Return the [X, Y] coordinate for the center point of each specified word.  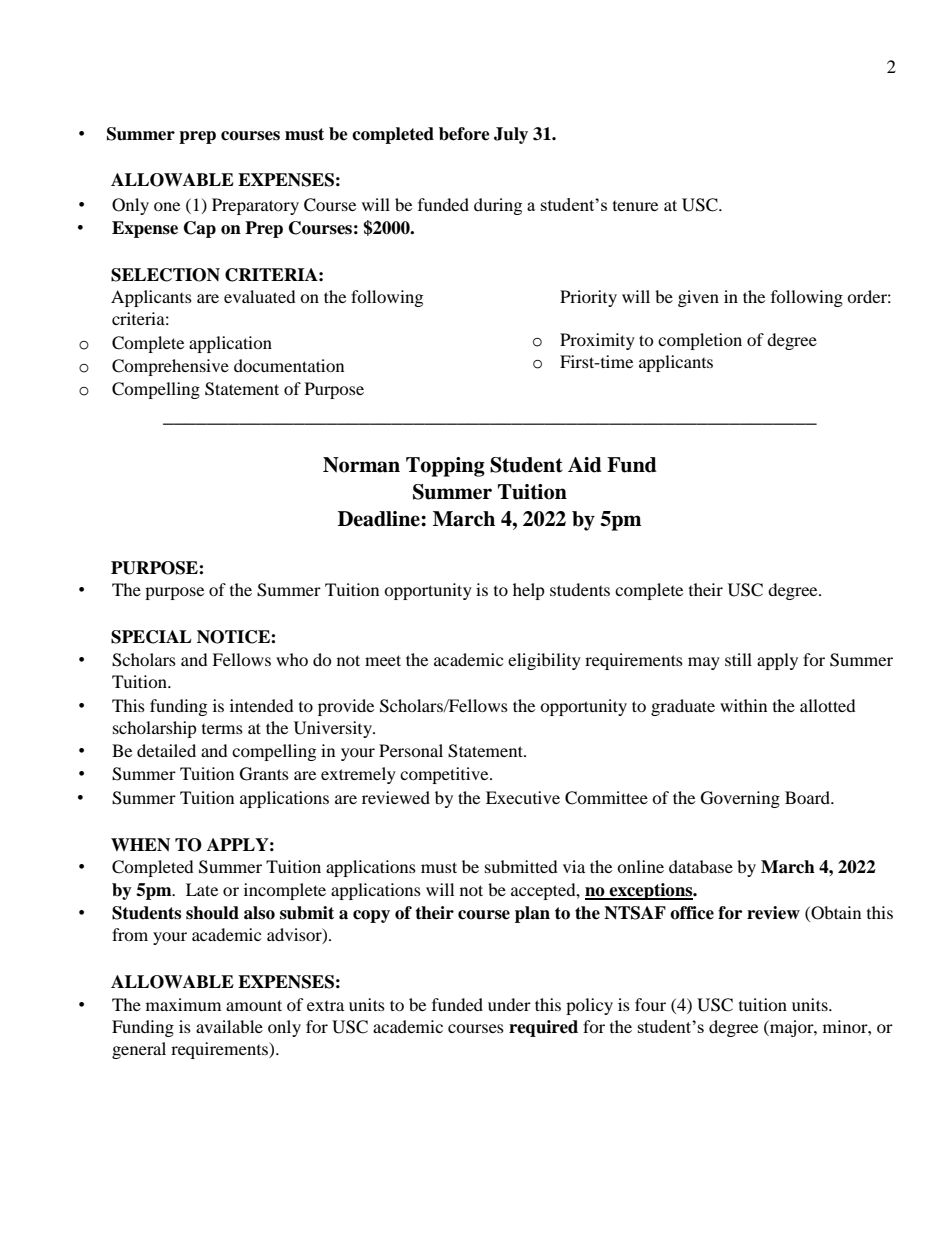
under [509, 1004]
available [229, 1026]
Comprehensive [170, 367]
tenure [635, 206]
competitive [445, 775]
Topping [445, 467]
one [167, 206]
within [743, 705]
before [464, 134]
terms [222, 729]
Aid [585, 465]
